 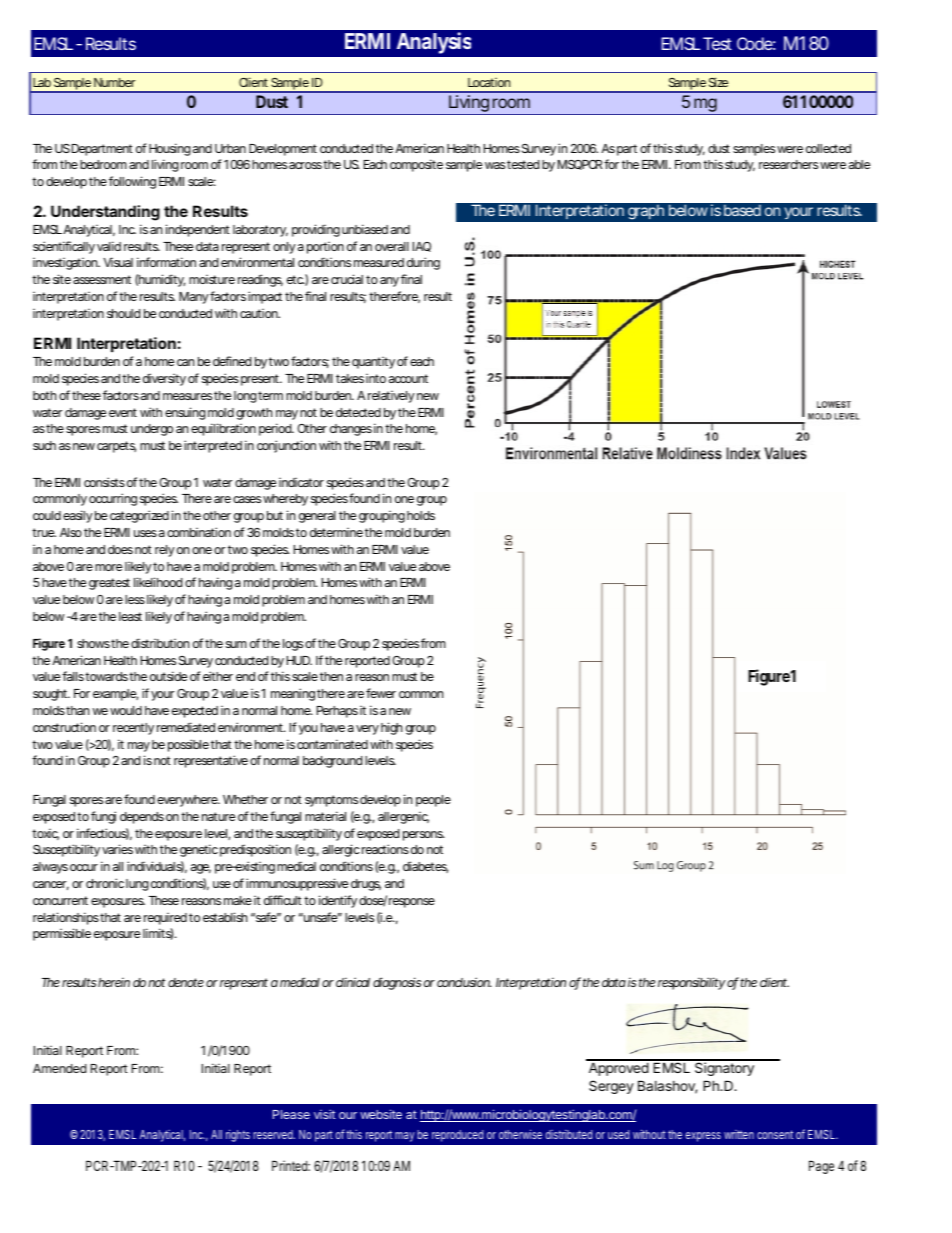 What do you see at coordinates (392, 246) in the document?
I see `overall` at bounding box center [392, 246].
